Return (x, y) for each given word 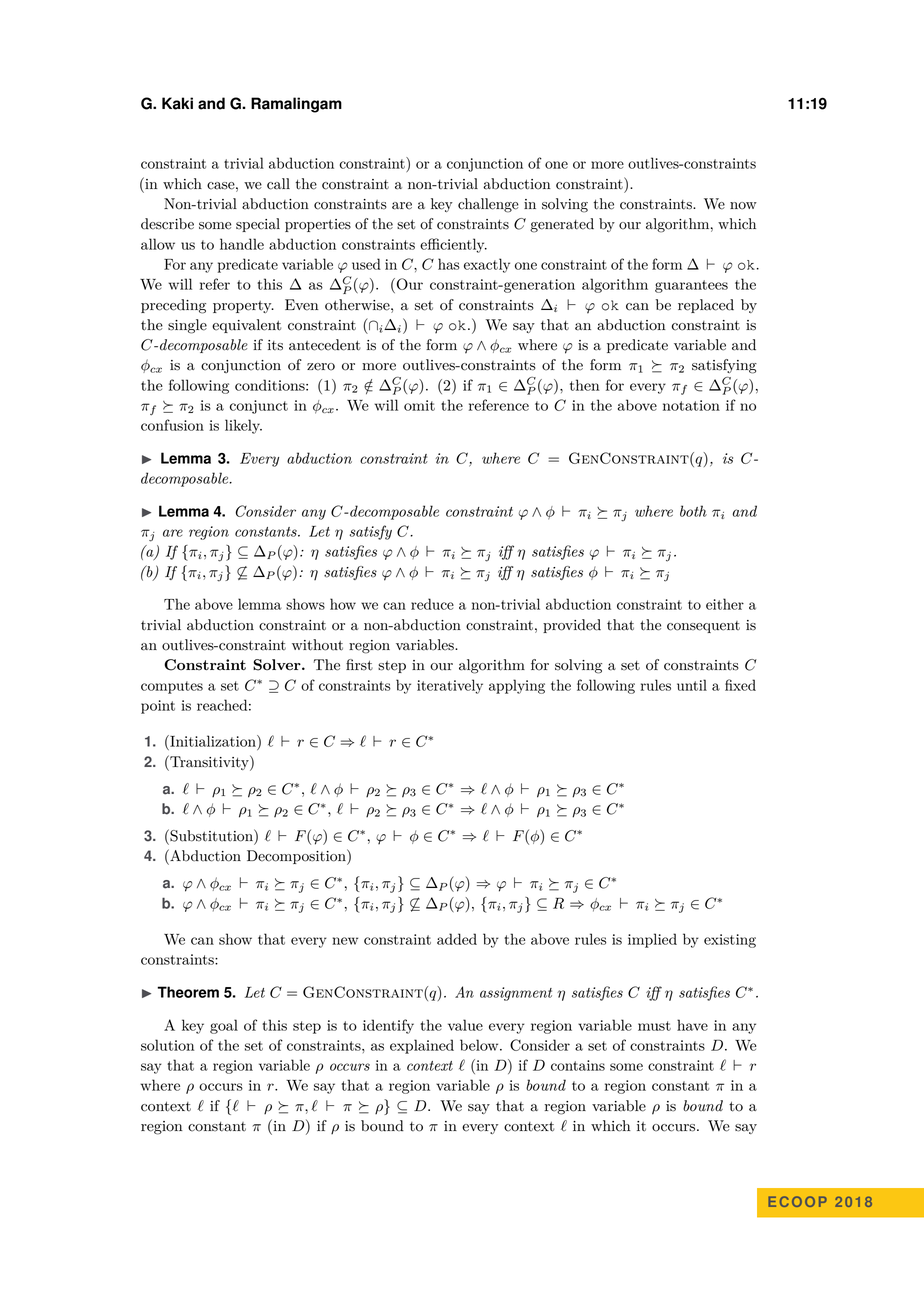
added (457, 939)
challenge (488, 205)
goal (224, 1026)
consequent (703, 627)
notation (691, 405)
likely (243, 426)
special (258, 225)
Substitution (211, 835)
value (465, 1025)
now (743, 206)
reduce (432, 604)
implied (652, 940)
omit (419, 405)
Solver (278, 665)
